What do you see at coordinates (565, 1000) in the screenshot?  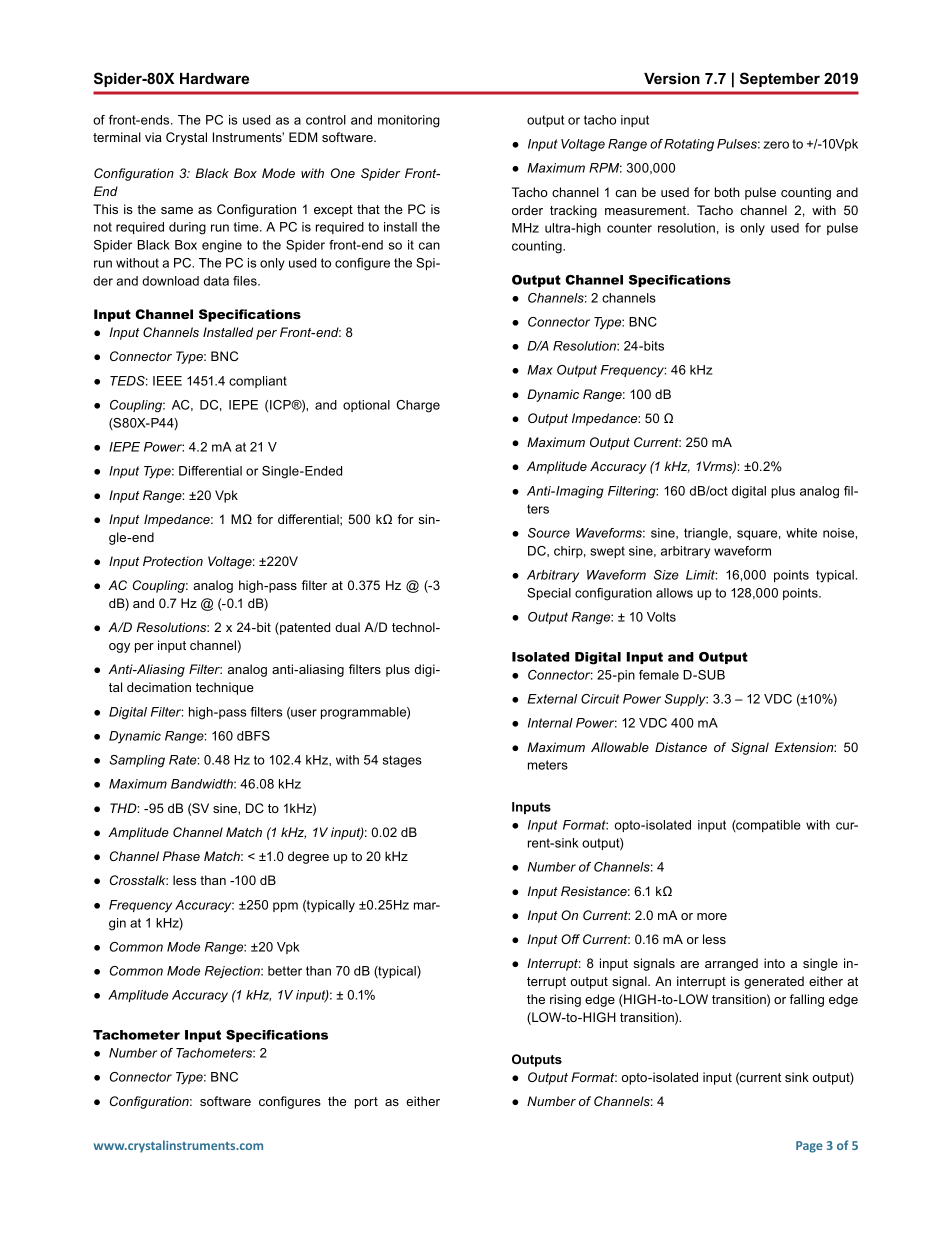 I see `rising` at bounding box center [565, 1000].
